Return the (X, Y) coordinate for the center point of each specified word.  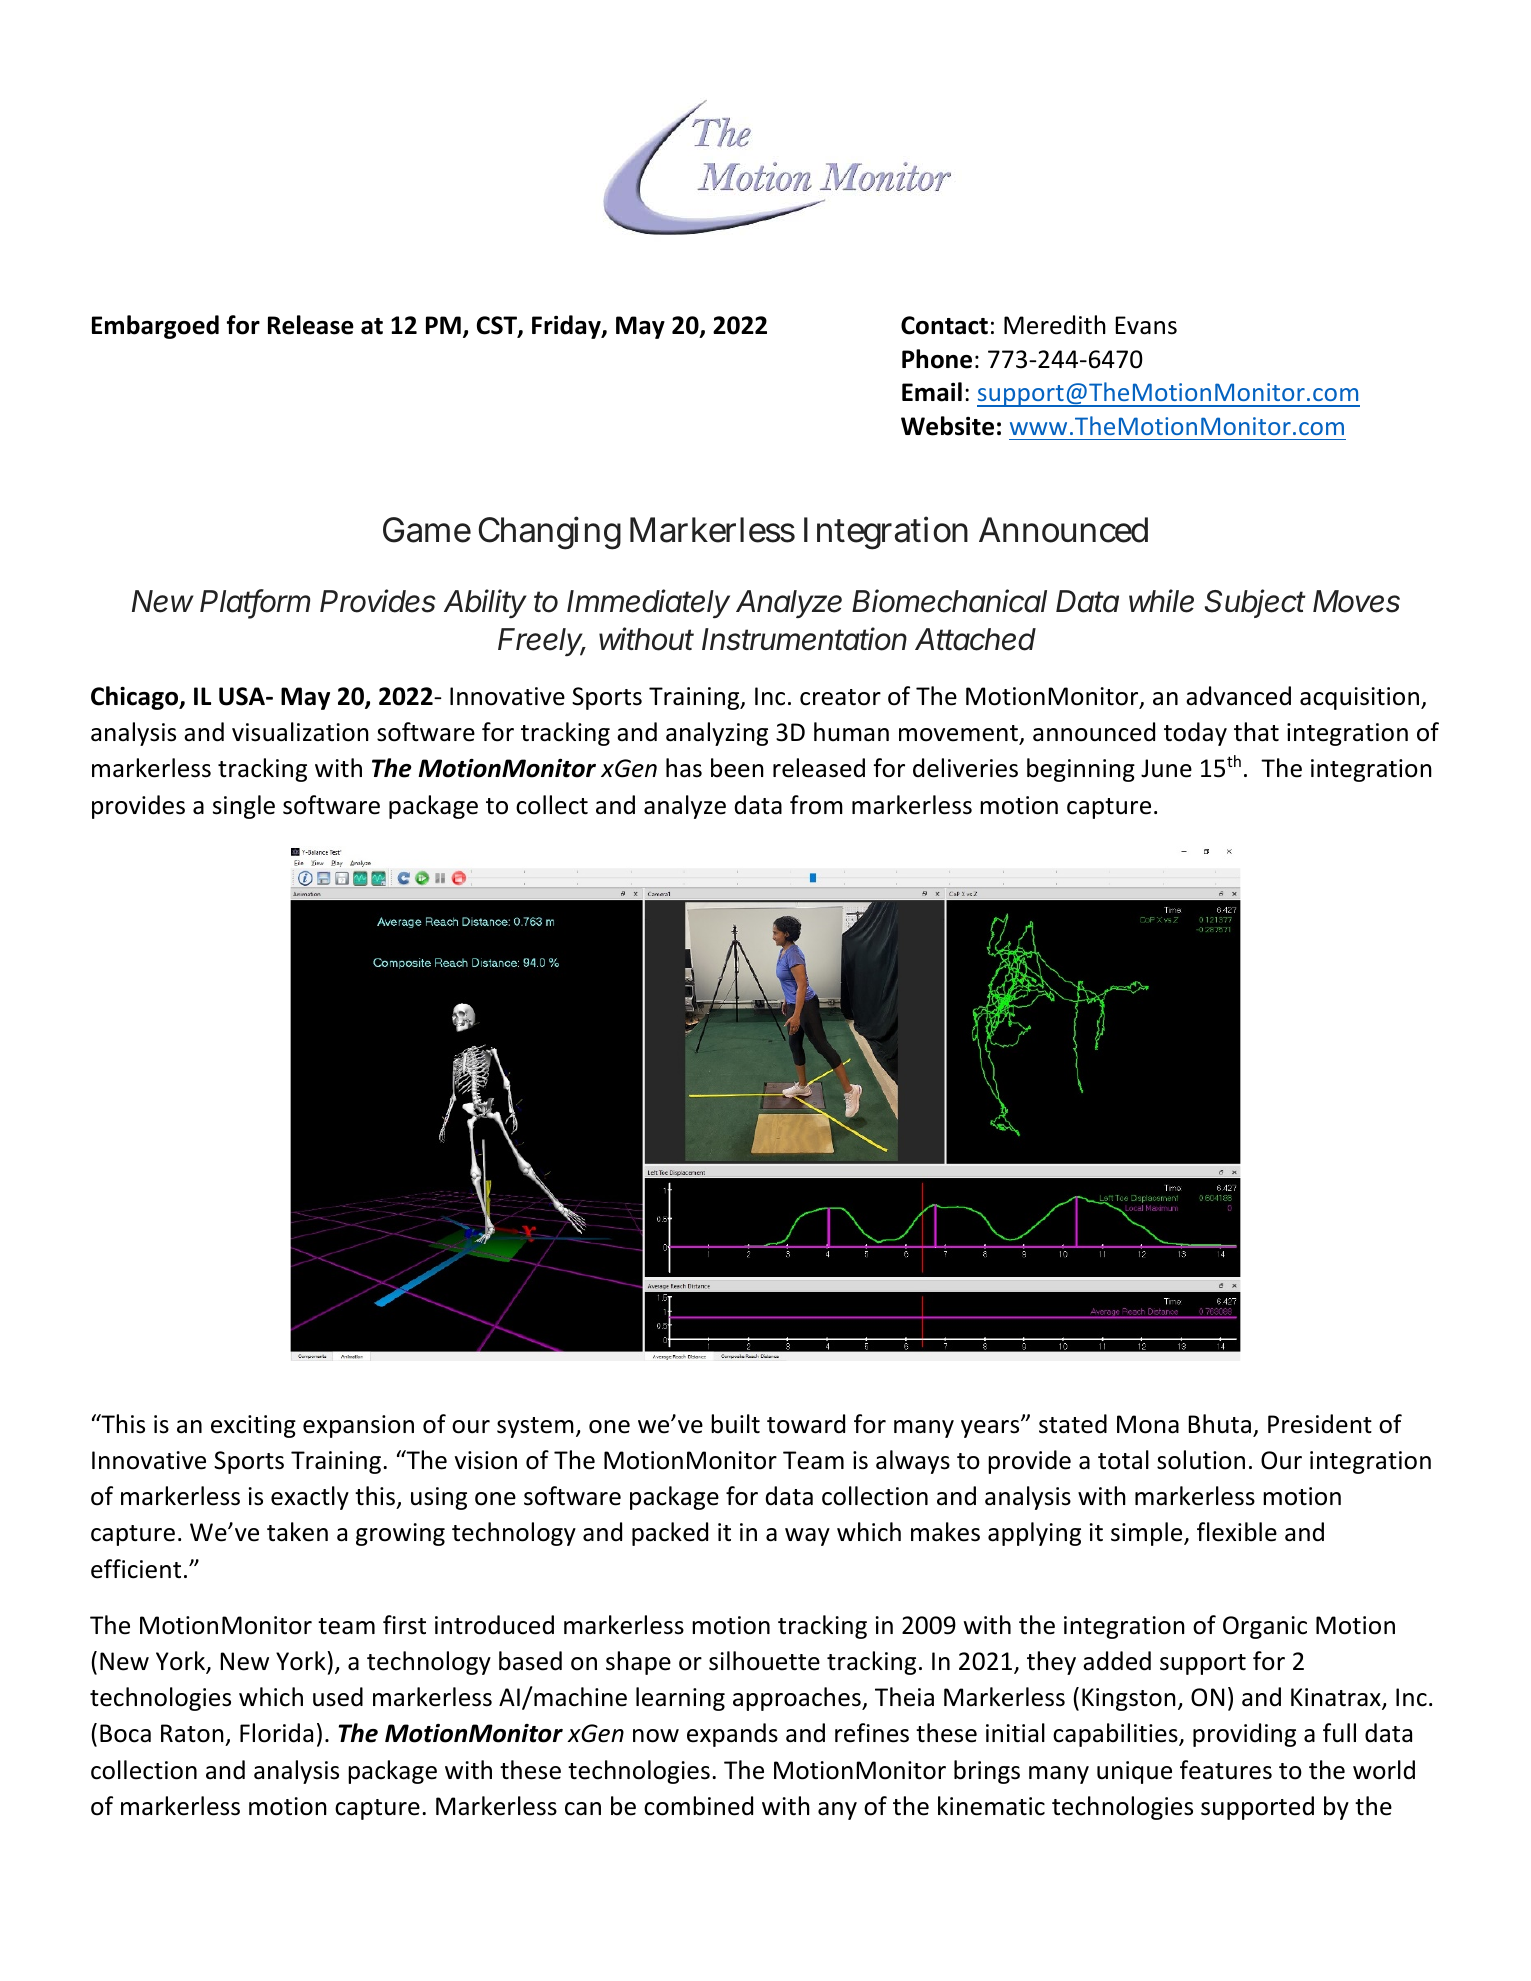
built (735, 1424)
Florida (276, 1733)
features (1226, 1770)
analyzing (717, 734)
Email (932, 392)
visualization (300, 732)
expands (732, 1735)
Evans (1146, 325)
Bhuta (1220, 1424)
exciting (253, 1426)
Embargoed (155, 327)
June (1166, 768)
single (244, 807)
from (816, 805)
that (1256, 732)
